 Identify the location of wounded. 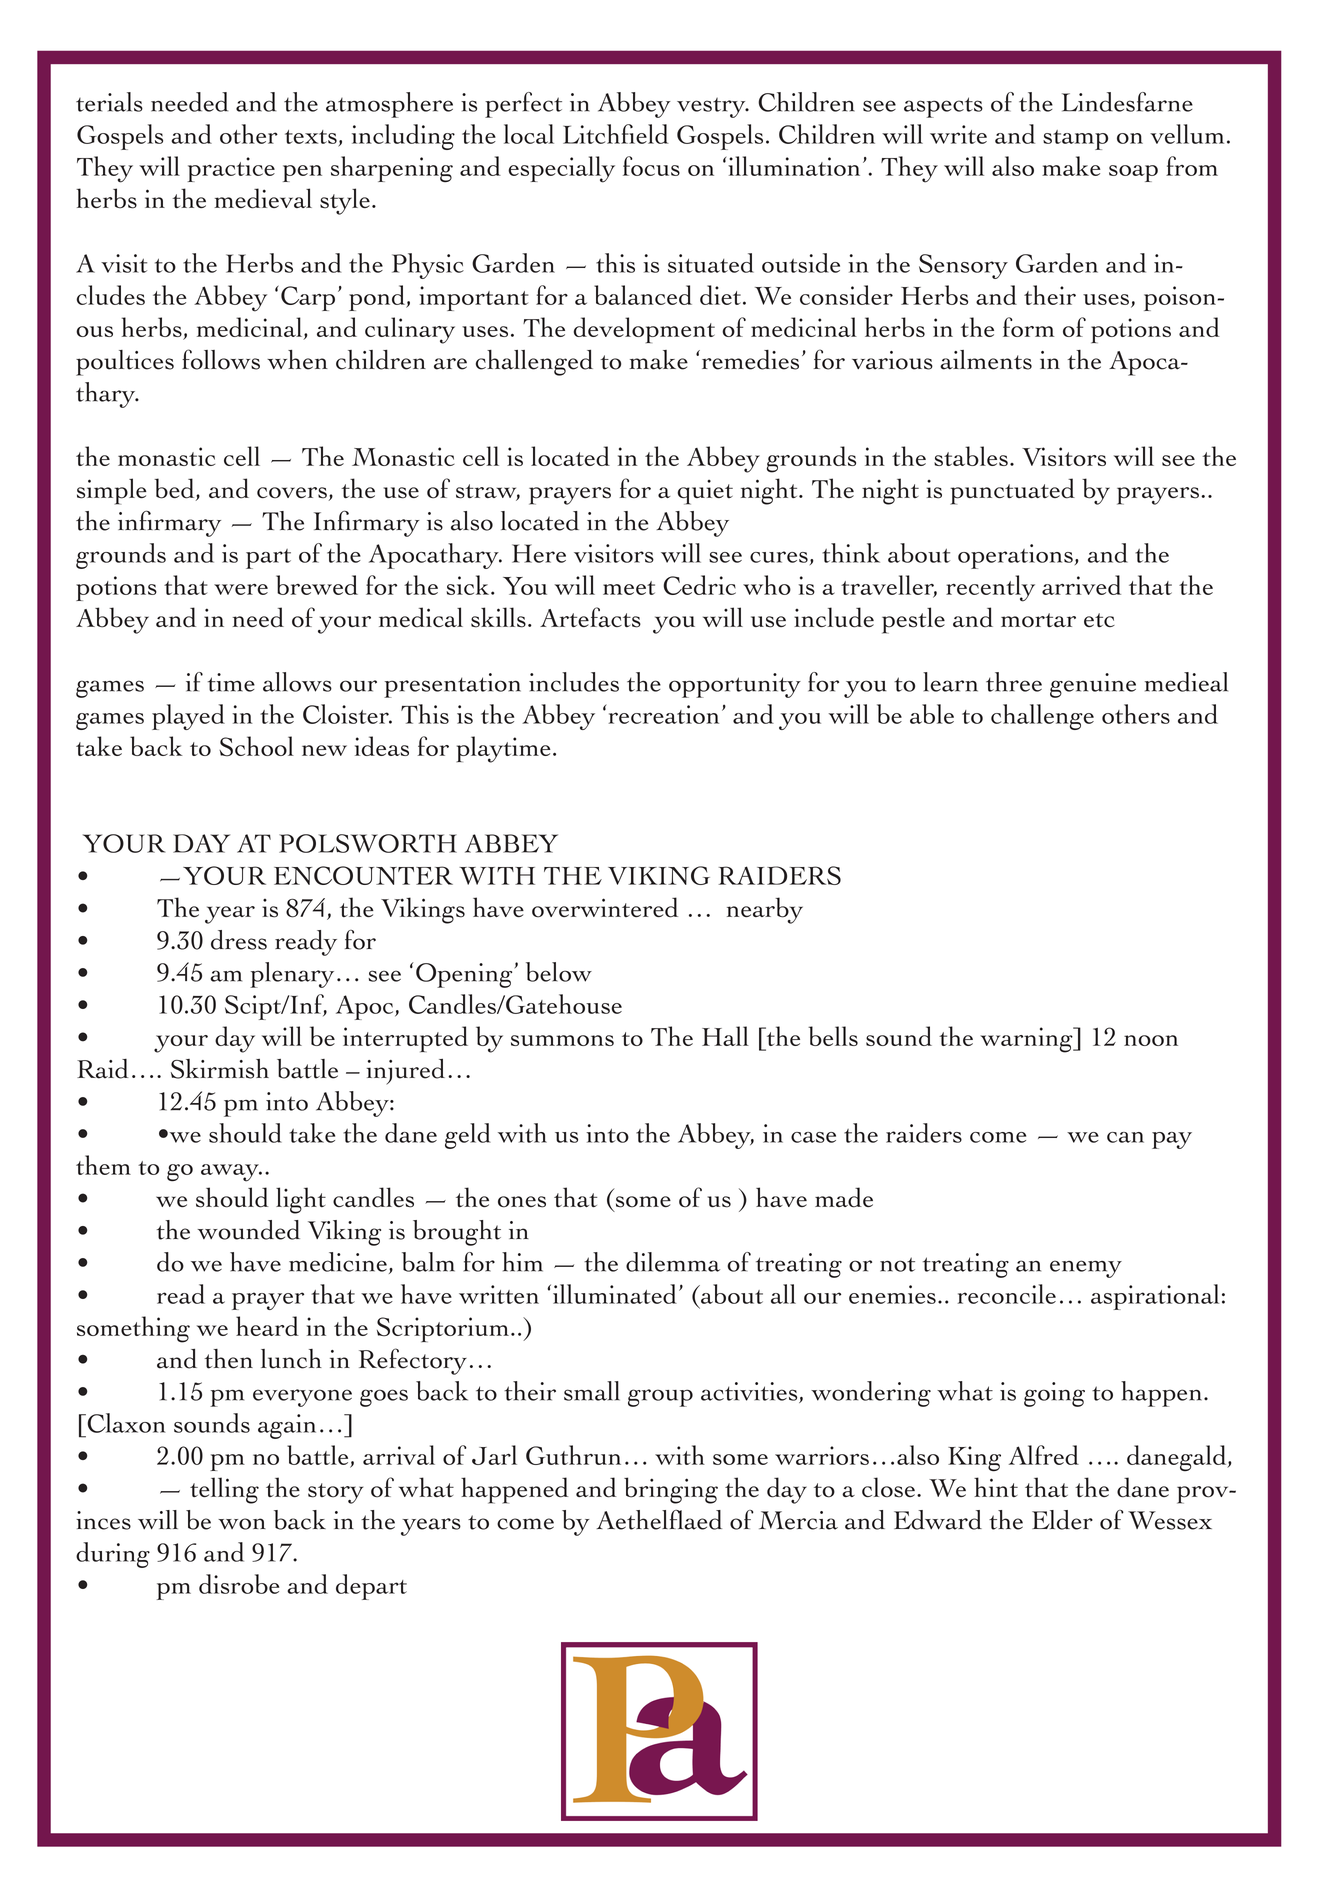
(249, 1230).
